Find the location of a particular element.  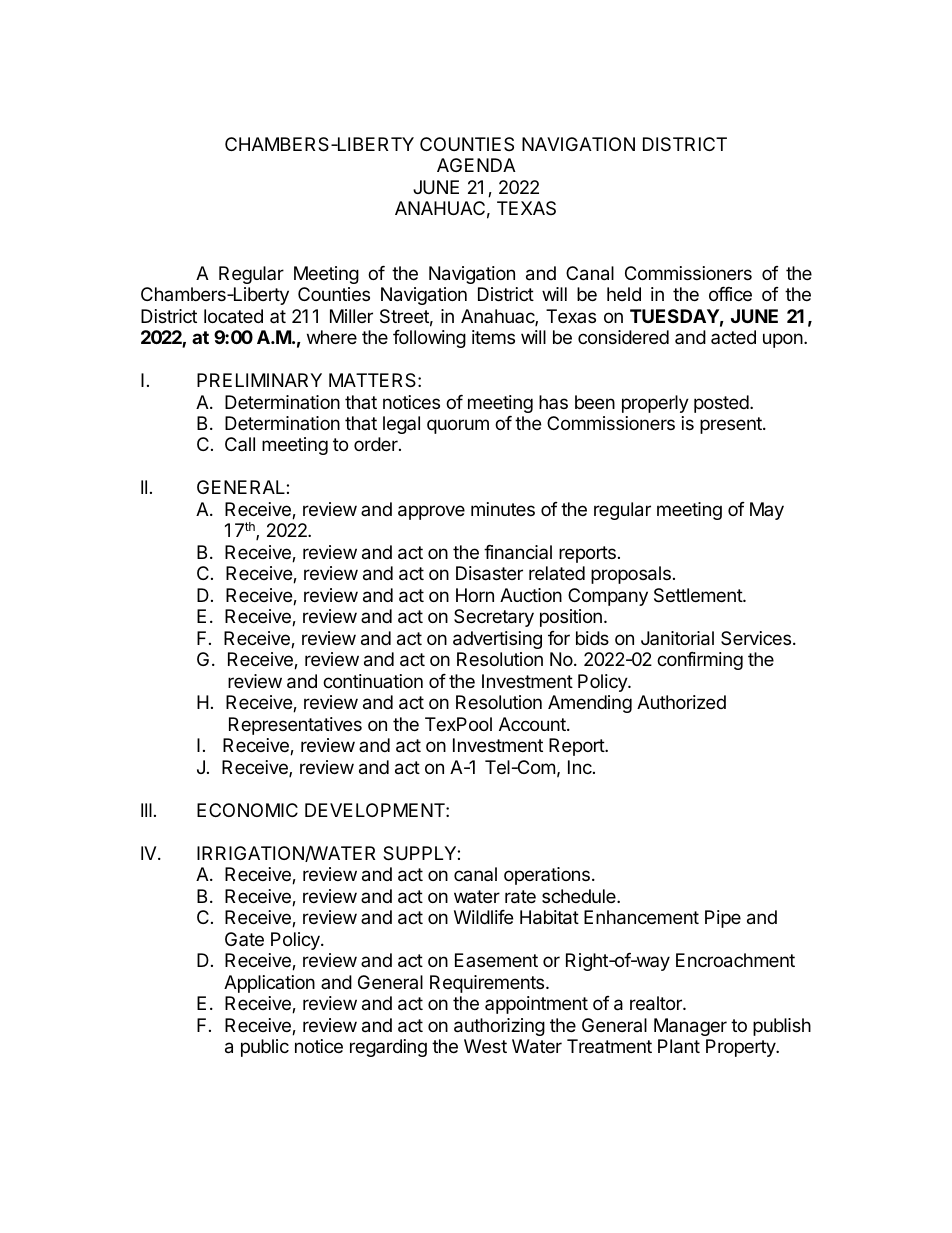

ECONOMIC is located at coordinates (247, 810).
